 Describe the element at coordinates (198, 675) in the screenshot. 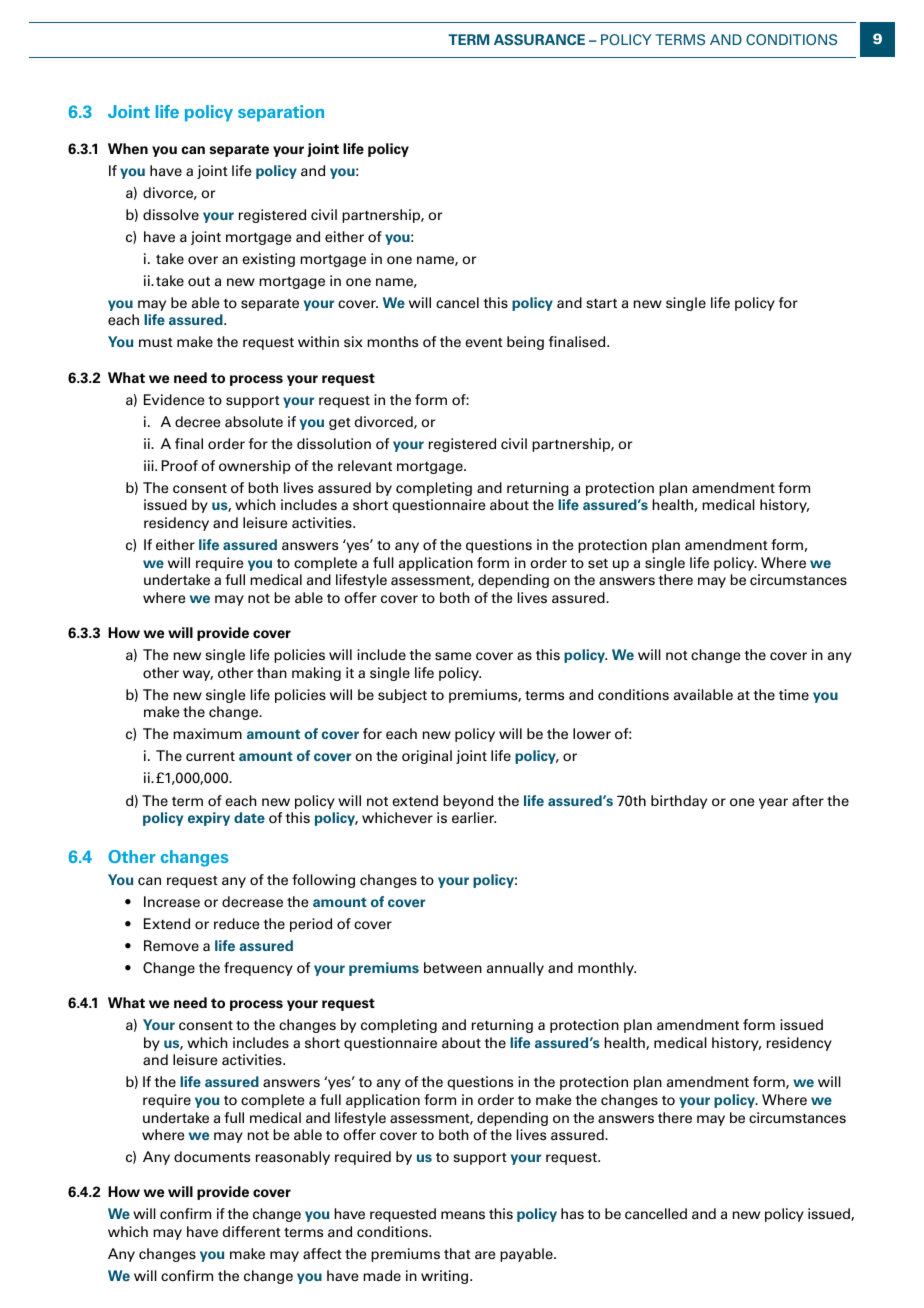

I see `way` at that location.
